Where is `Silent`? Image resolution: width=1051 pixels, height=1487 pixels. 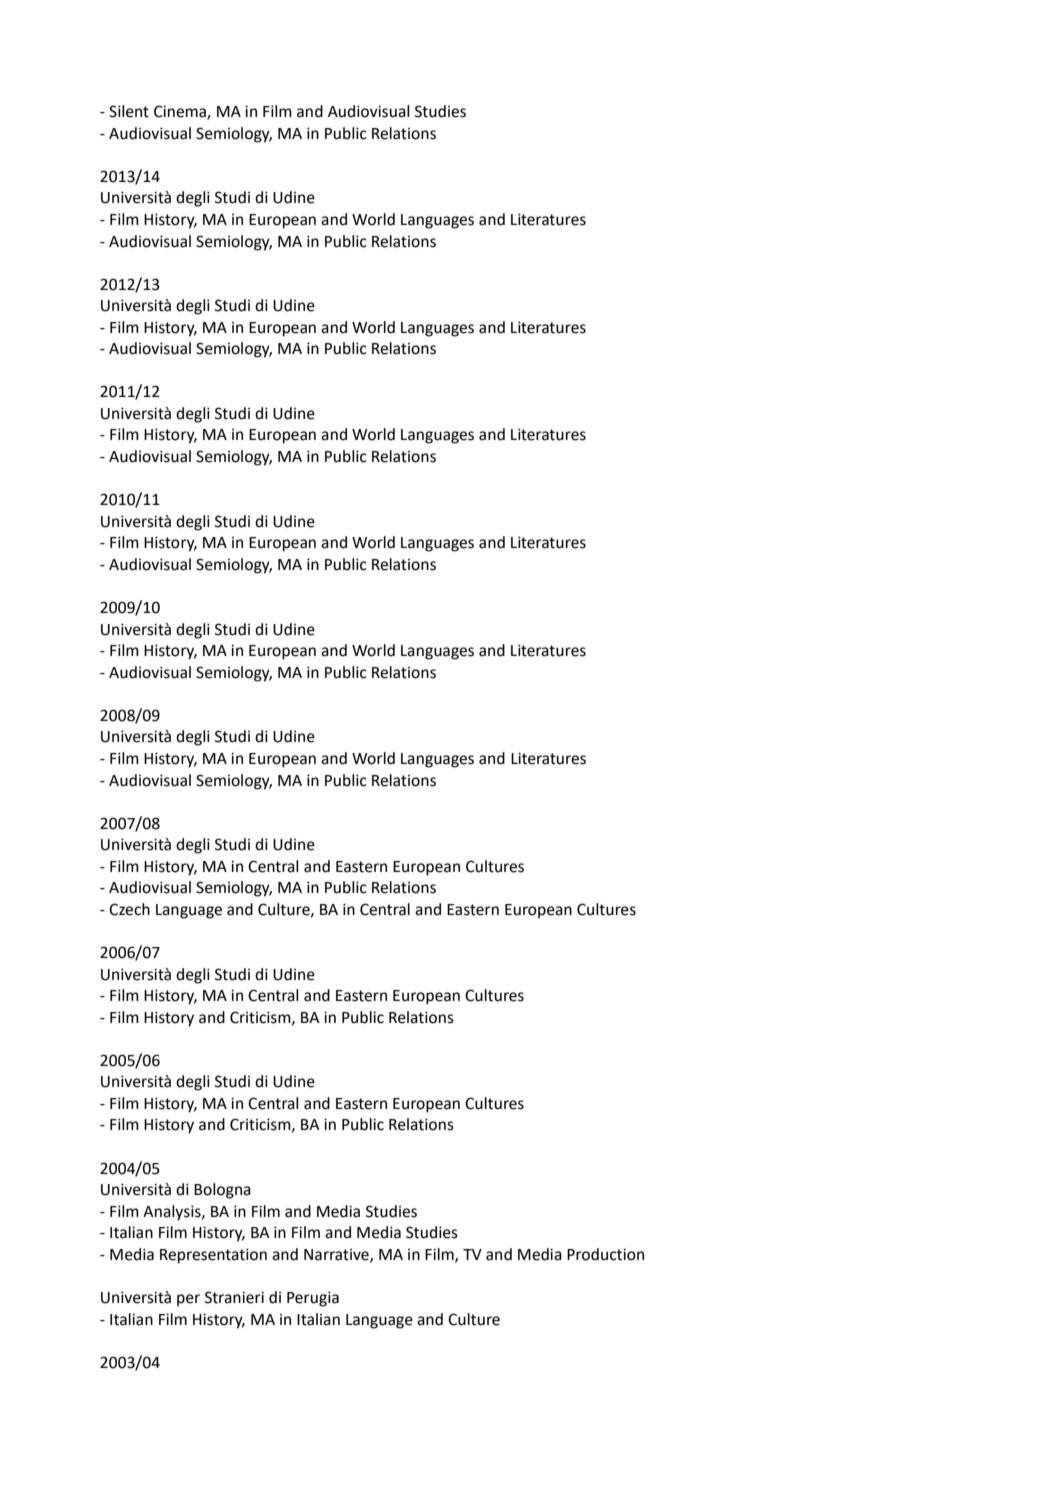 Silent is located at coordinates (129, 111).
